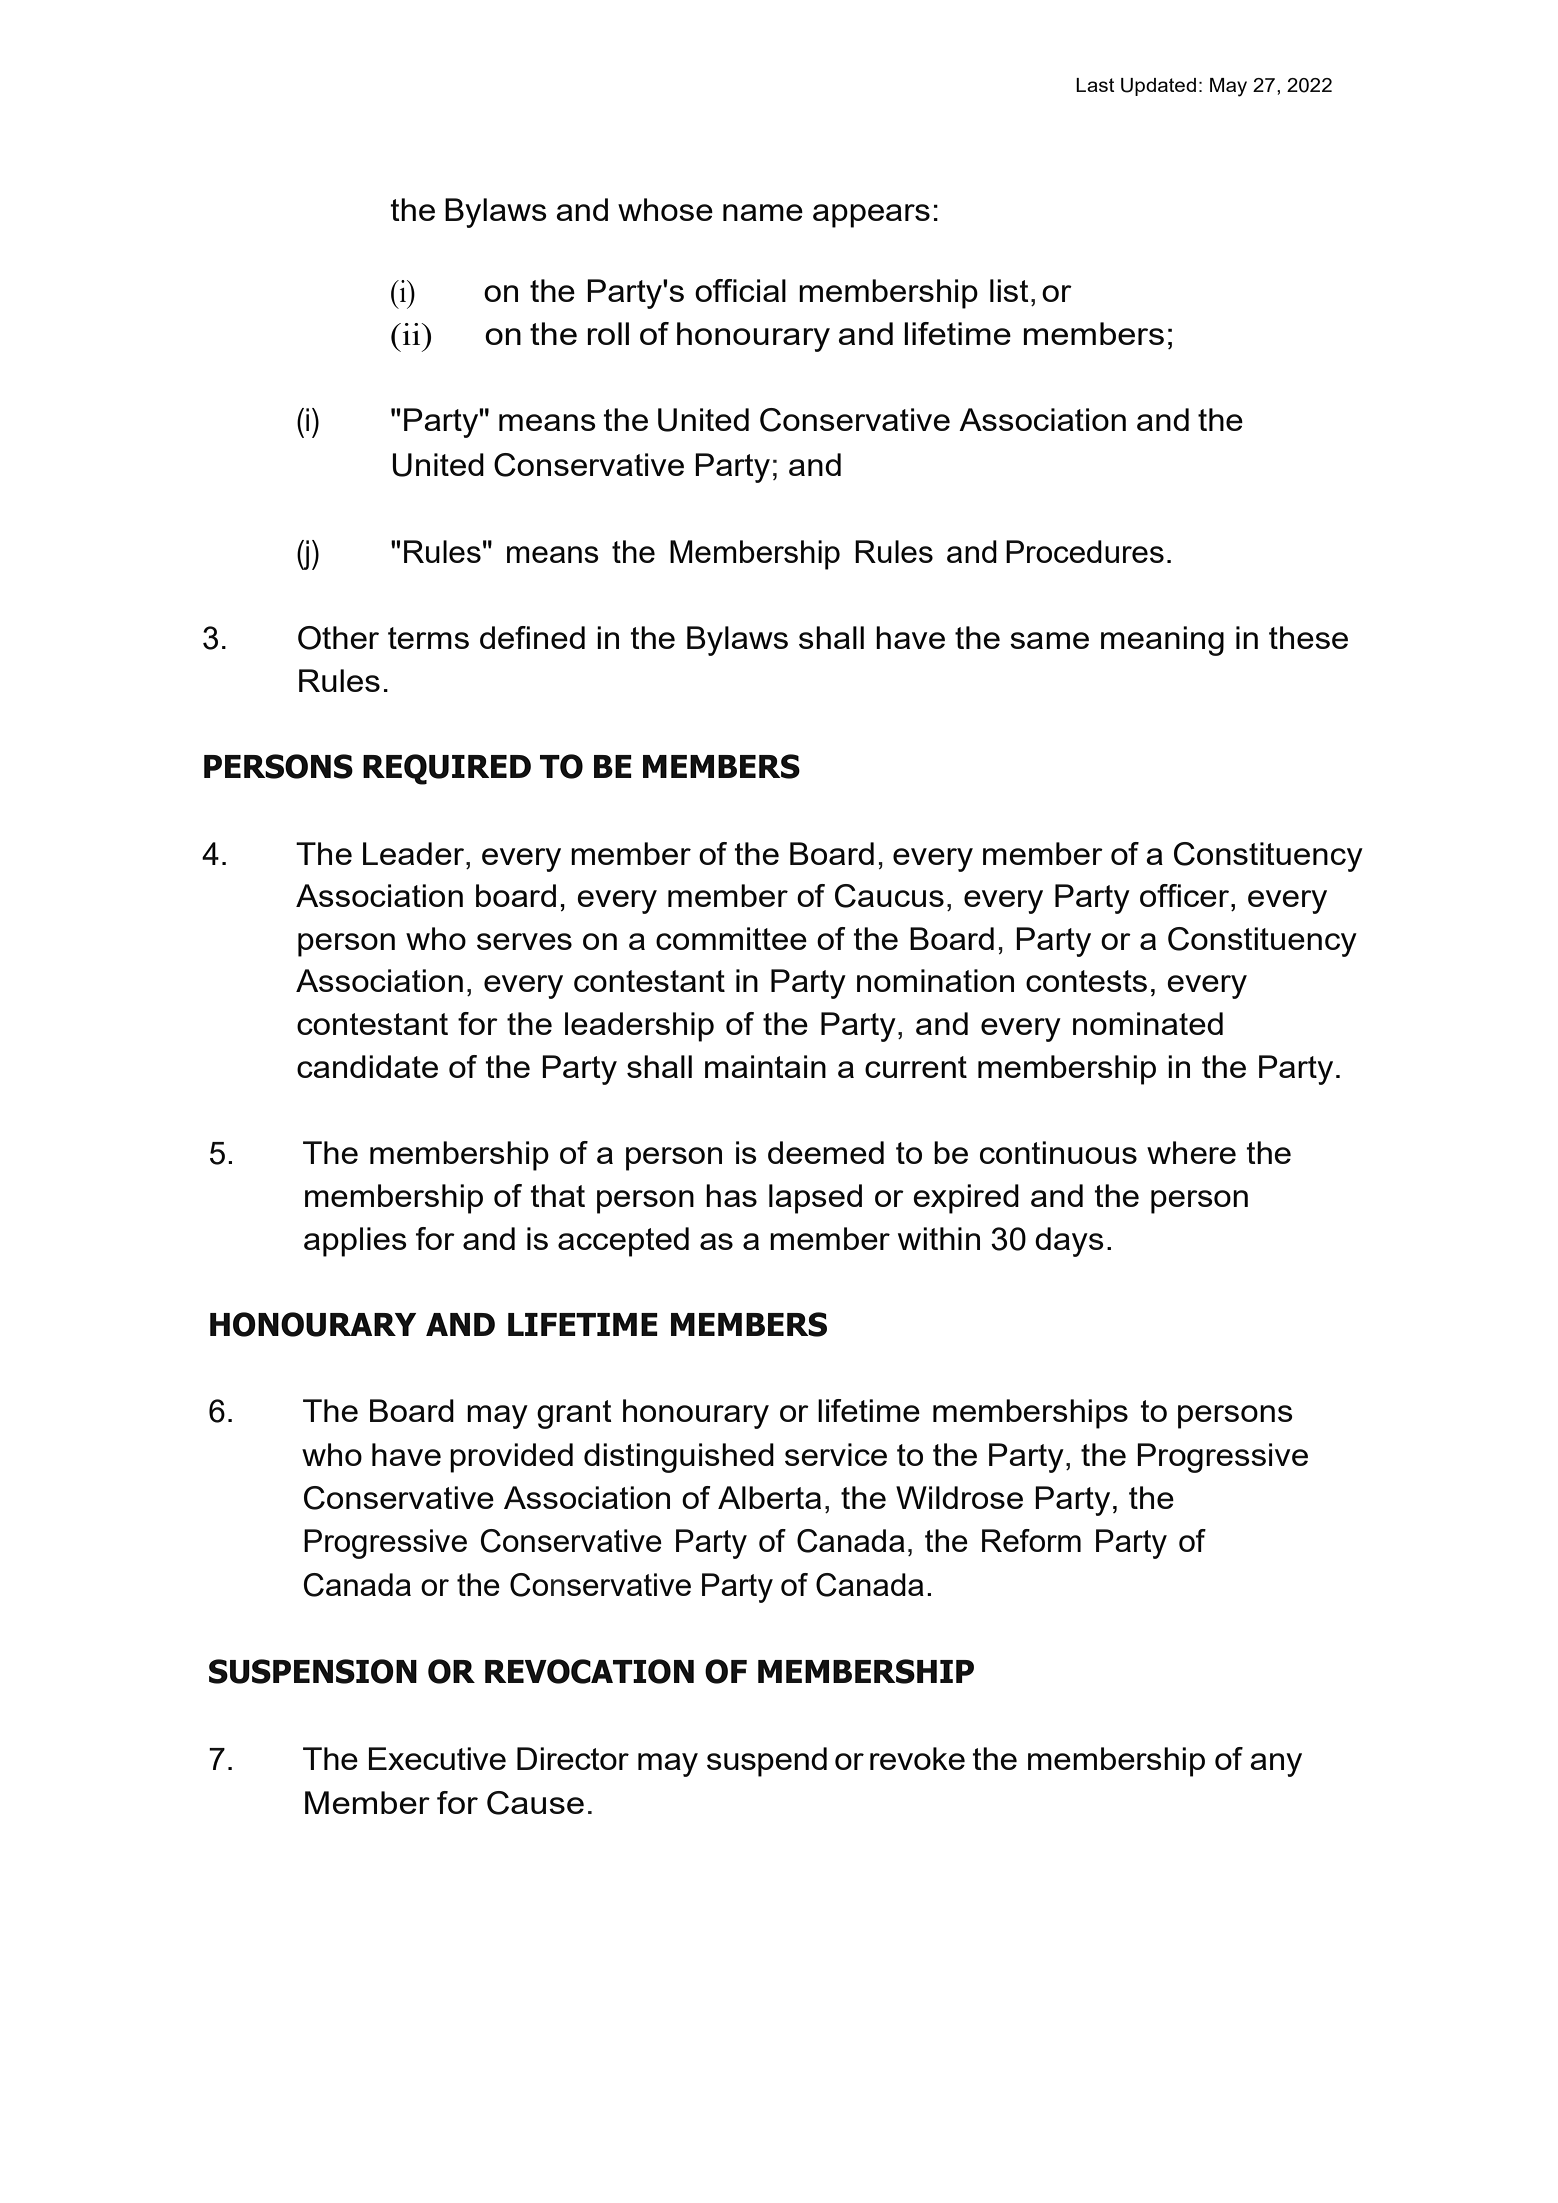  I want to click on serves, so click(524, 941).
